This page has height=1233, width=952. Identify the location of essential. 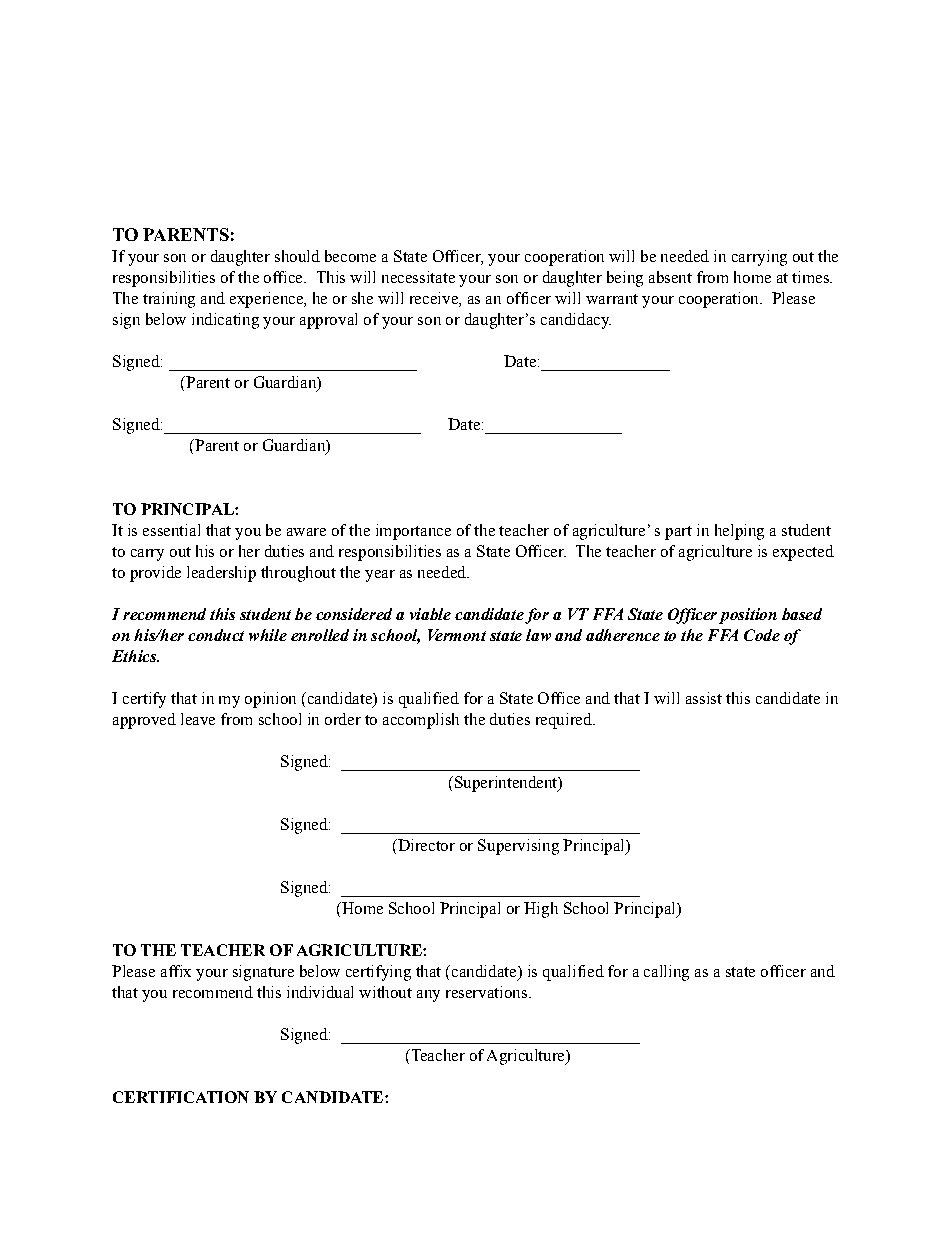
(171, 530).
